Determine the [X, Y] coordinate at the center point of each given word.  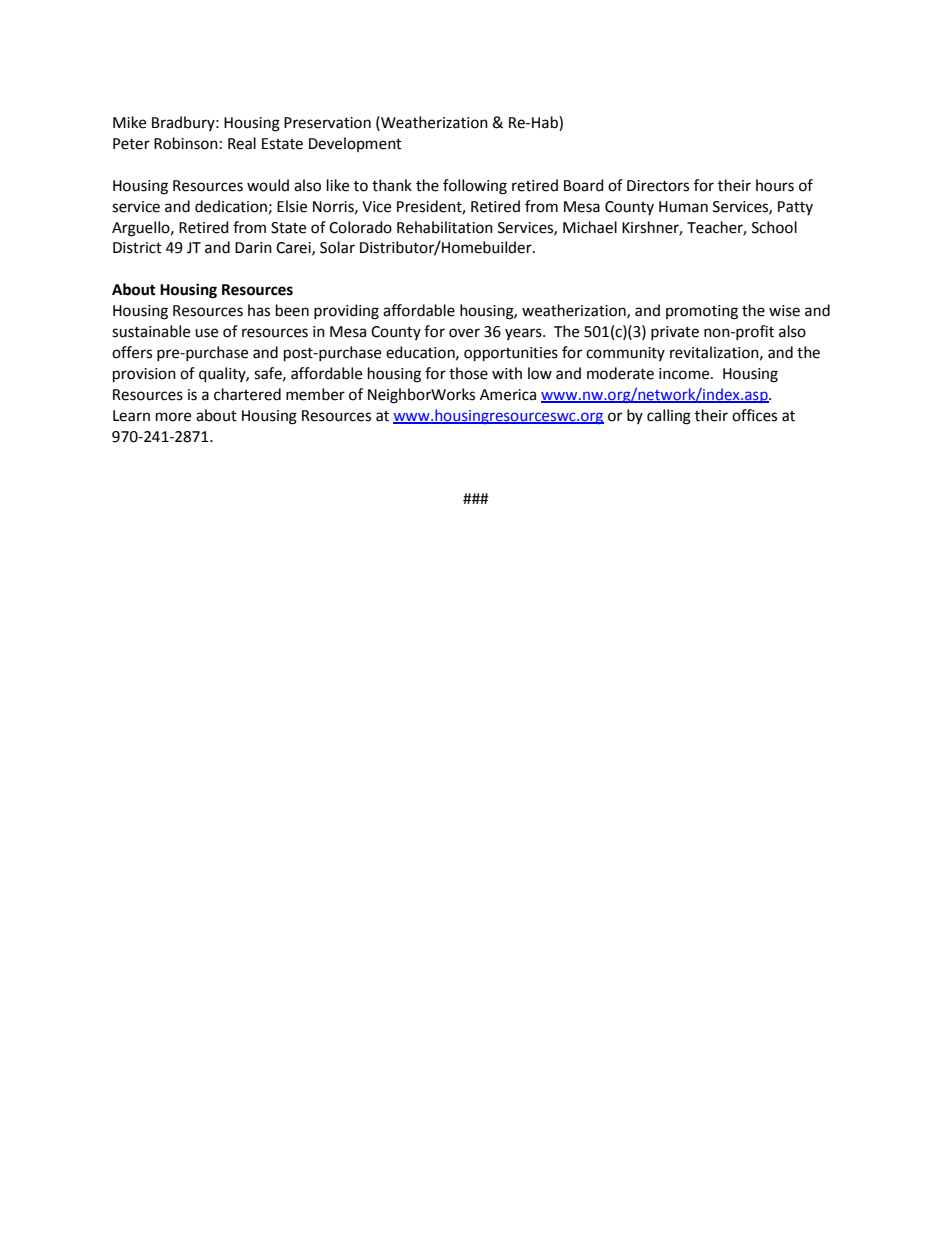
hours [775, 185]
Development [355, 144]
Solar [337, 247]
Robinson [186, 143]
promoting [702, 312]
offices [754, 415]
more [173, 417]
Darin [253, 248]
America [508, 395]
